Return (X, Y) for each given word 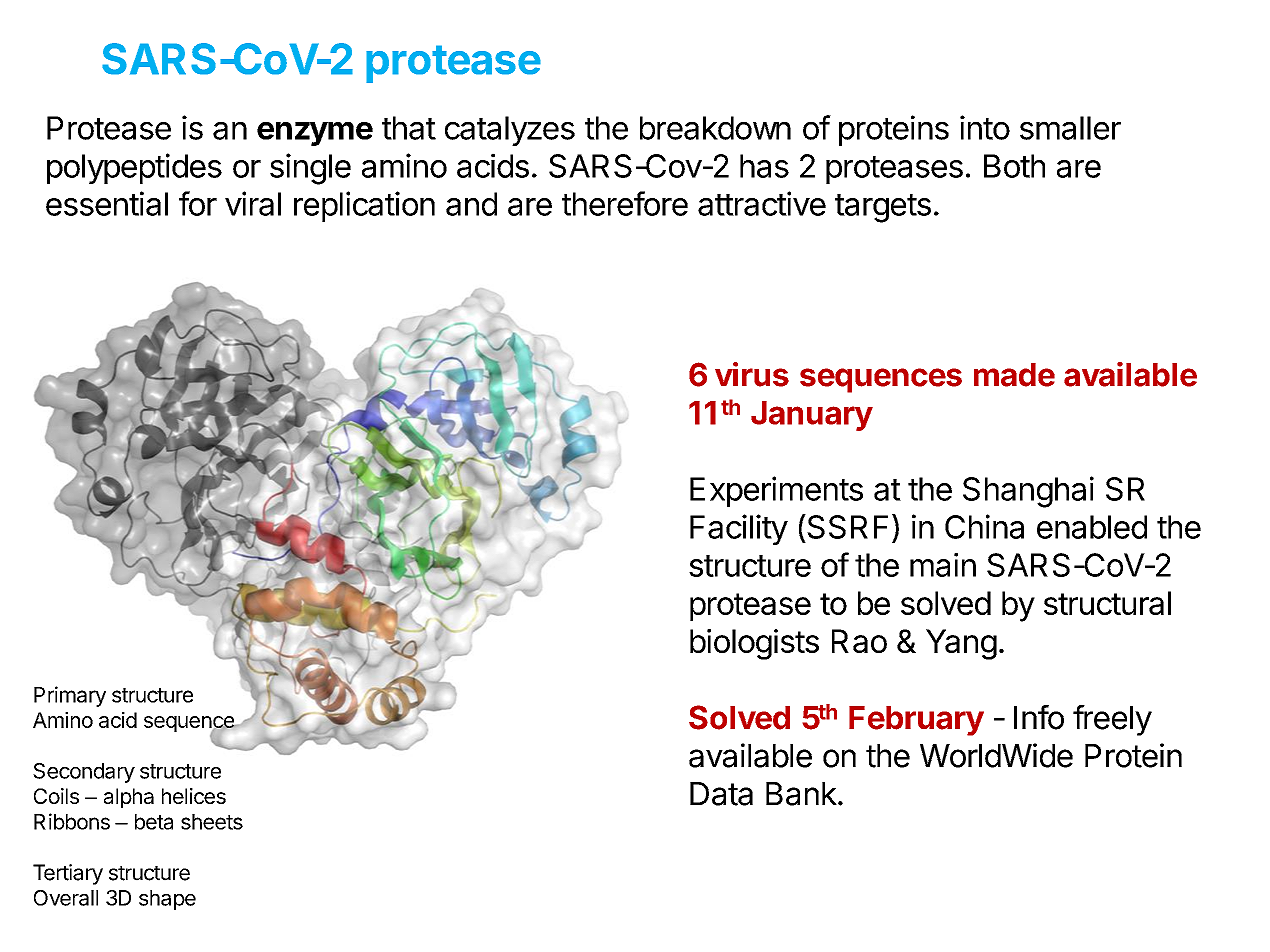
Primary (70, 696)
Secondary (84, 773)
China (984, 526)
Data (721, 794)
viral (253, 203)
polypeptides (134, 168)
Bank (801, 794)
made (1014, 375)
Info (1039, 717)
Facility (739, 529)
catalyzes (510, 131)
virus (752, 374)
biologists (754, 644)
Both (1014, 166)
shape (167, 900)
